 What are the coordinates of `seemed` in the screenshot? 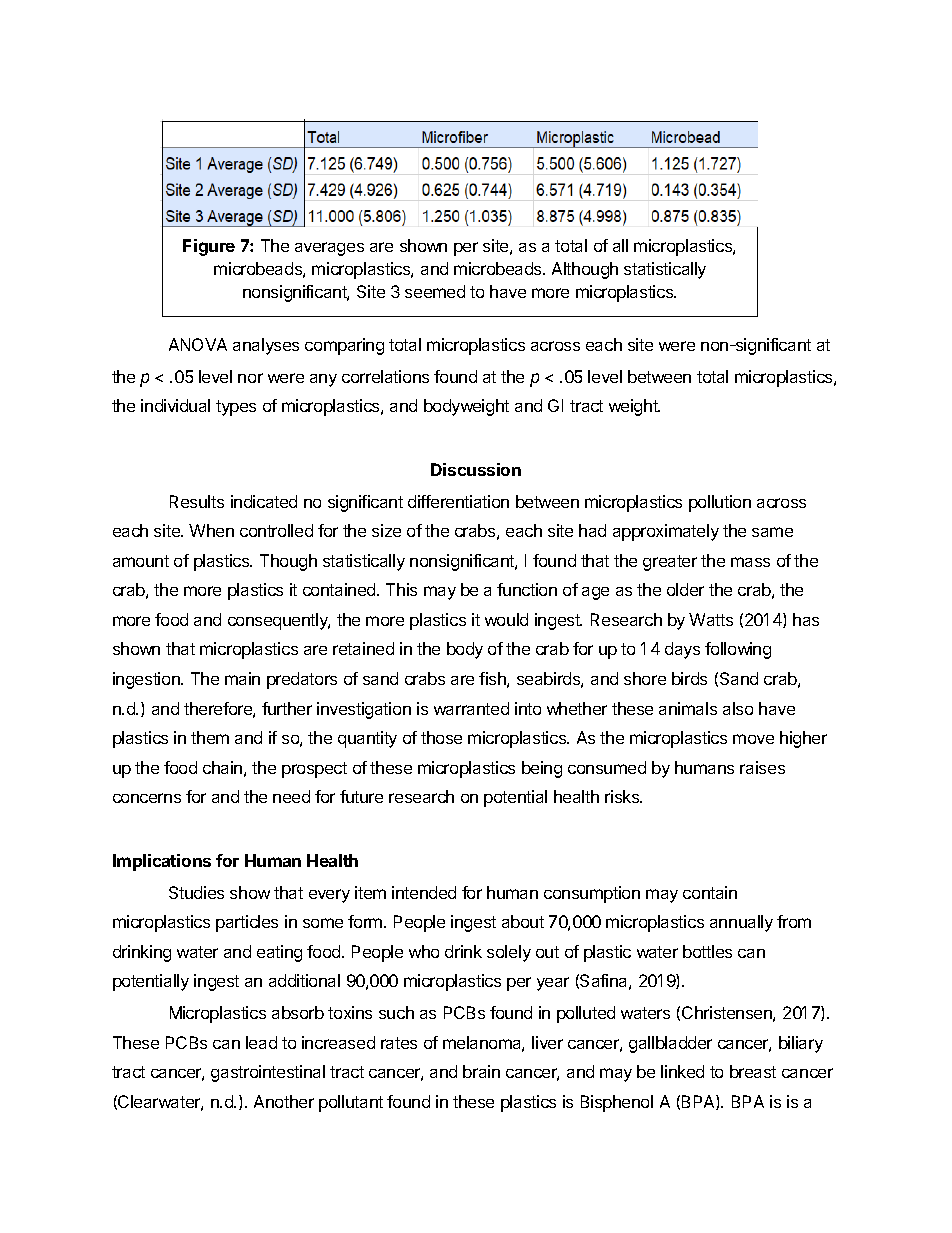 It's located at (435, 291).
